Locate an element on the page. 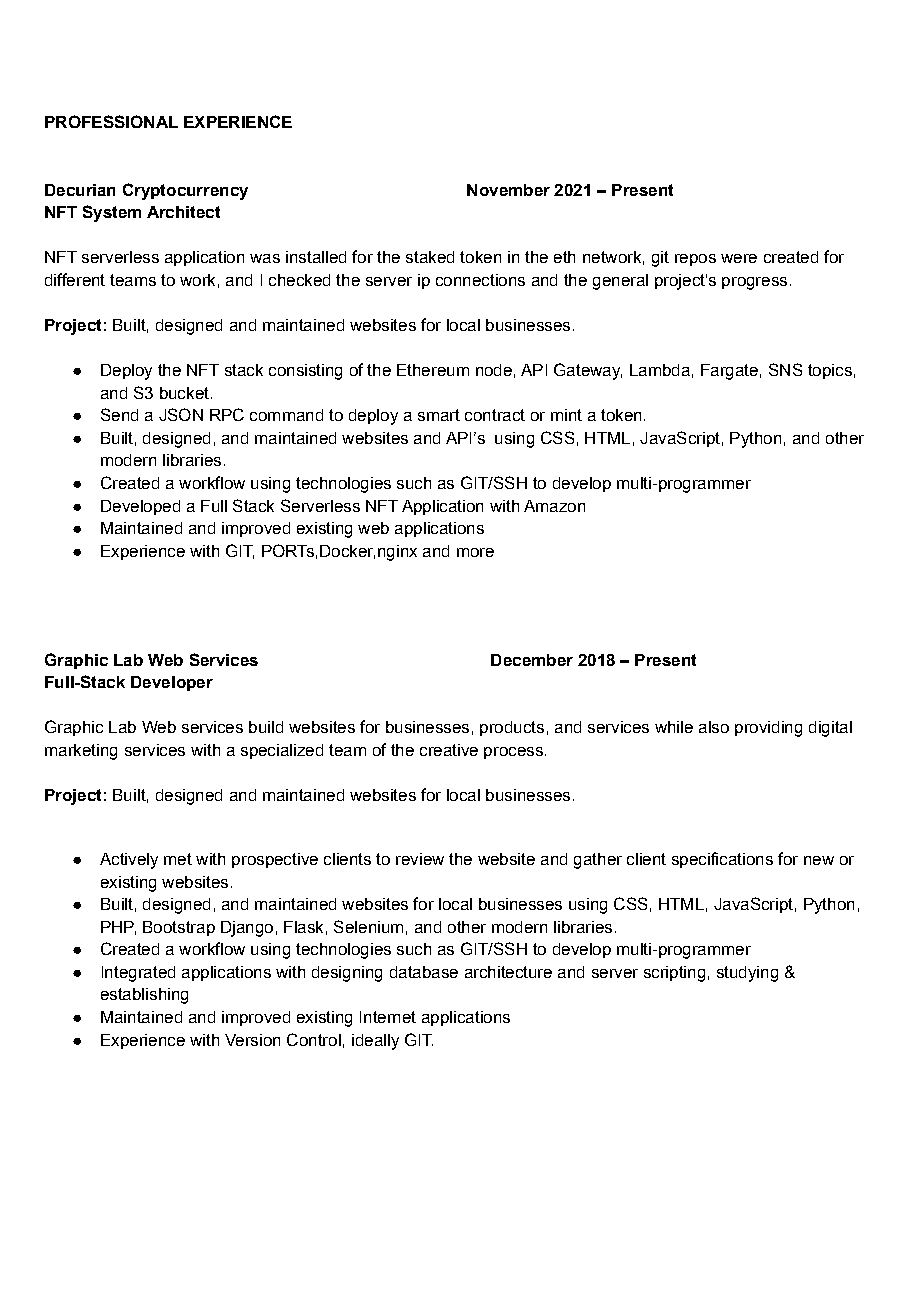 The height and width of the page is (1307, 924). build is located at coordinates (266, 727).
